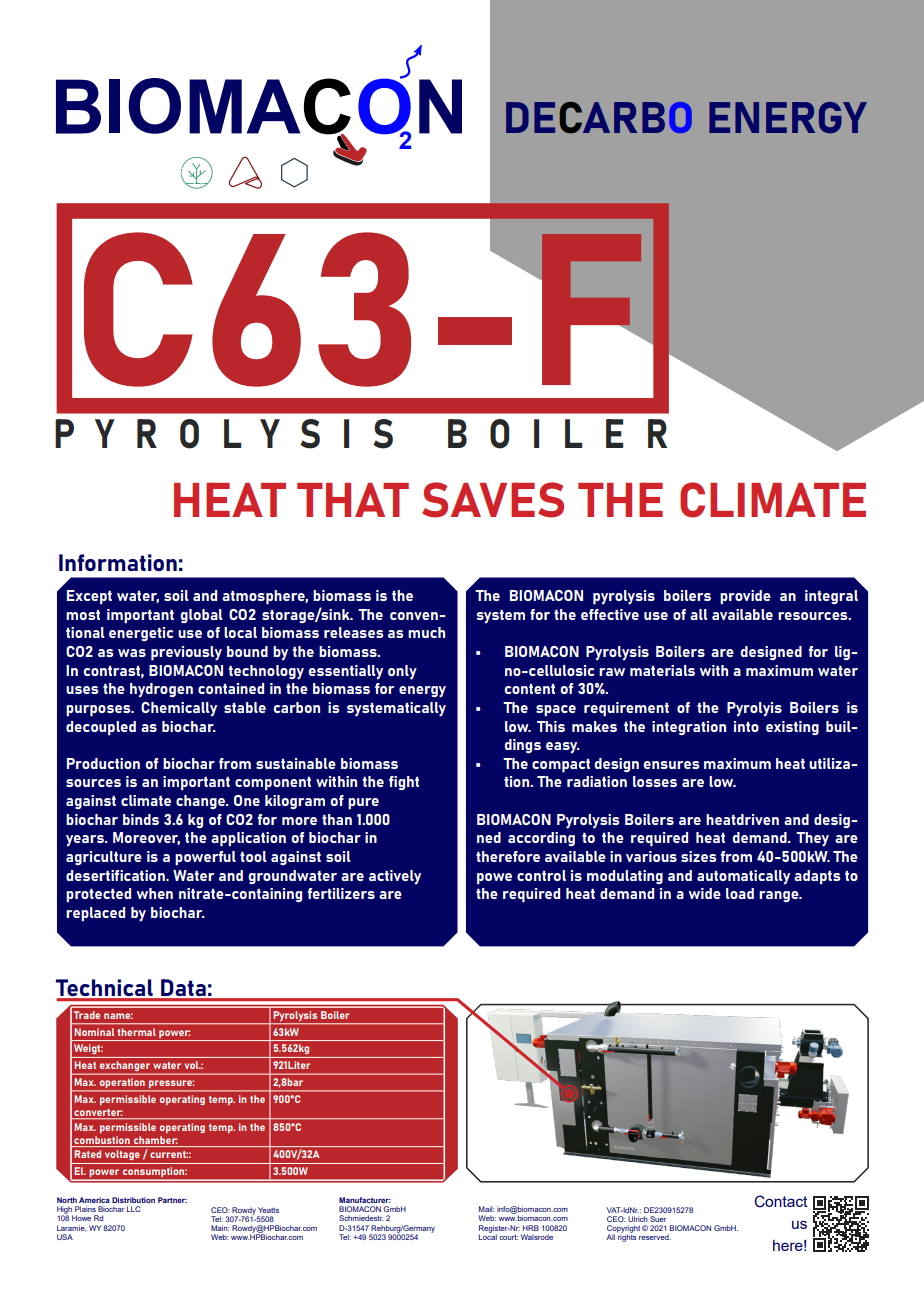 Image resolution: width=924 pixels, height=1308 pixels. What do you see at coordinates (101, 728) in the screenshot?
I see `decoupled` at bounding box center [101, 728].
